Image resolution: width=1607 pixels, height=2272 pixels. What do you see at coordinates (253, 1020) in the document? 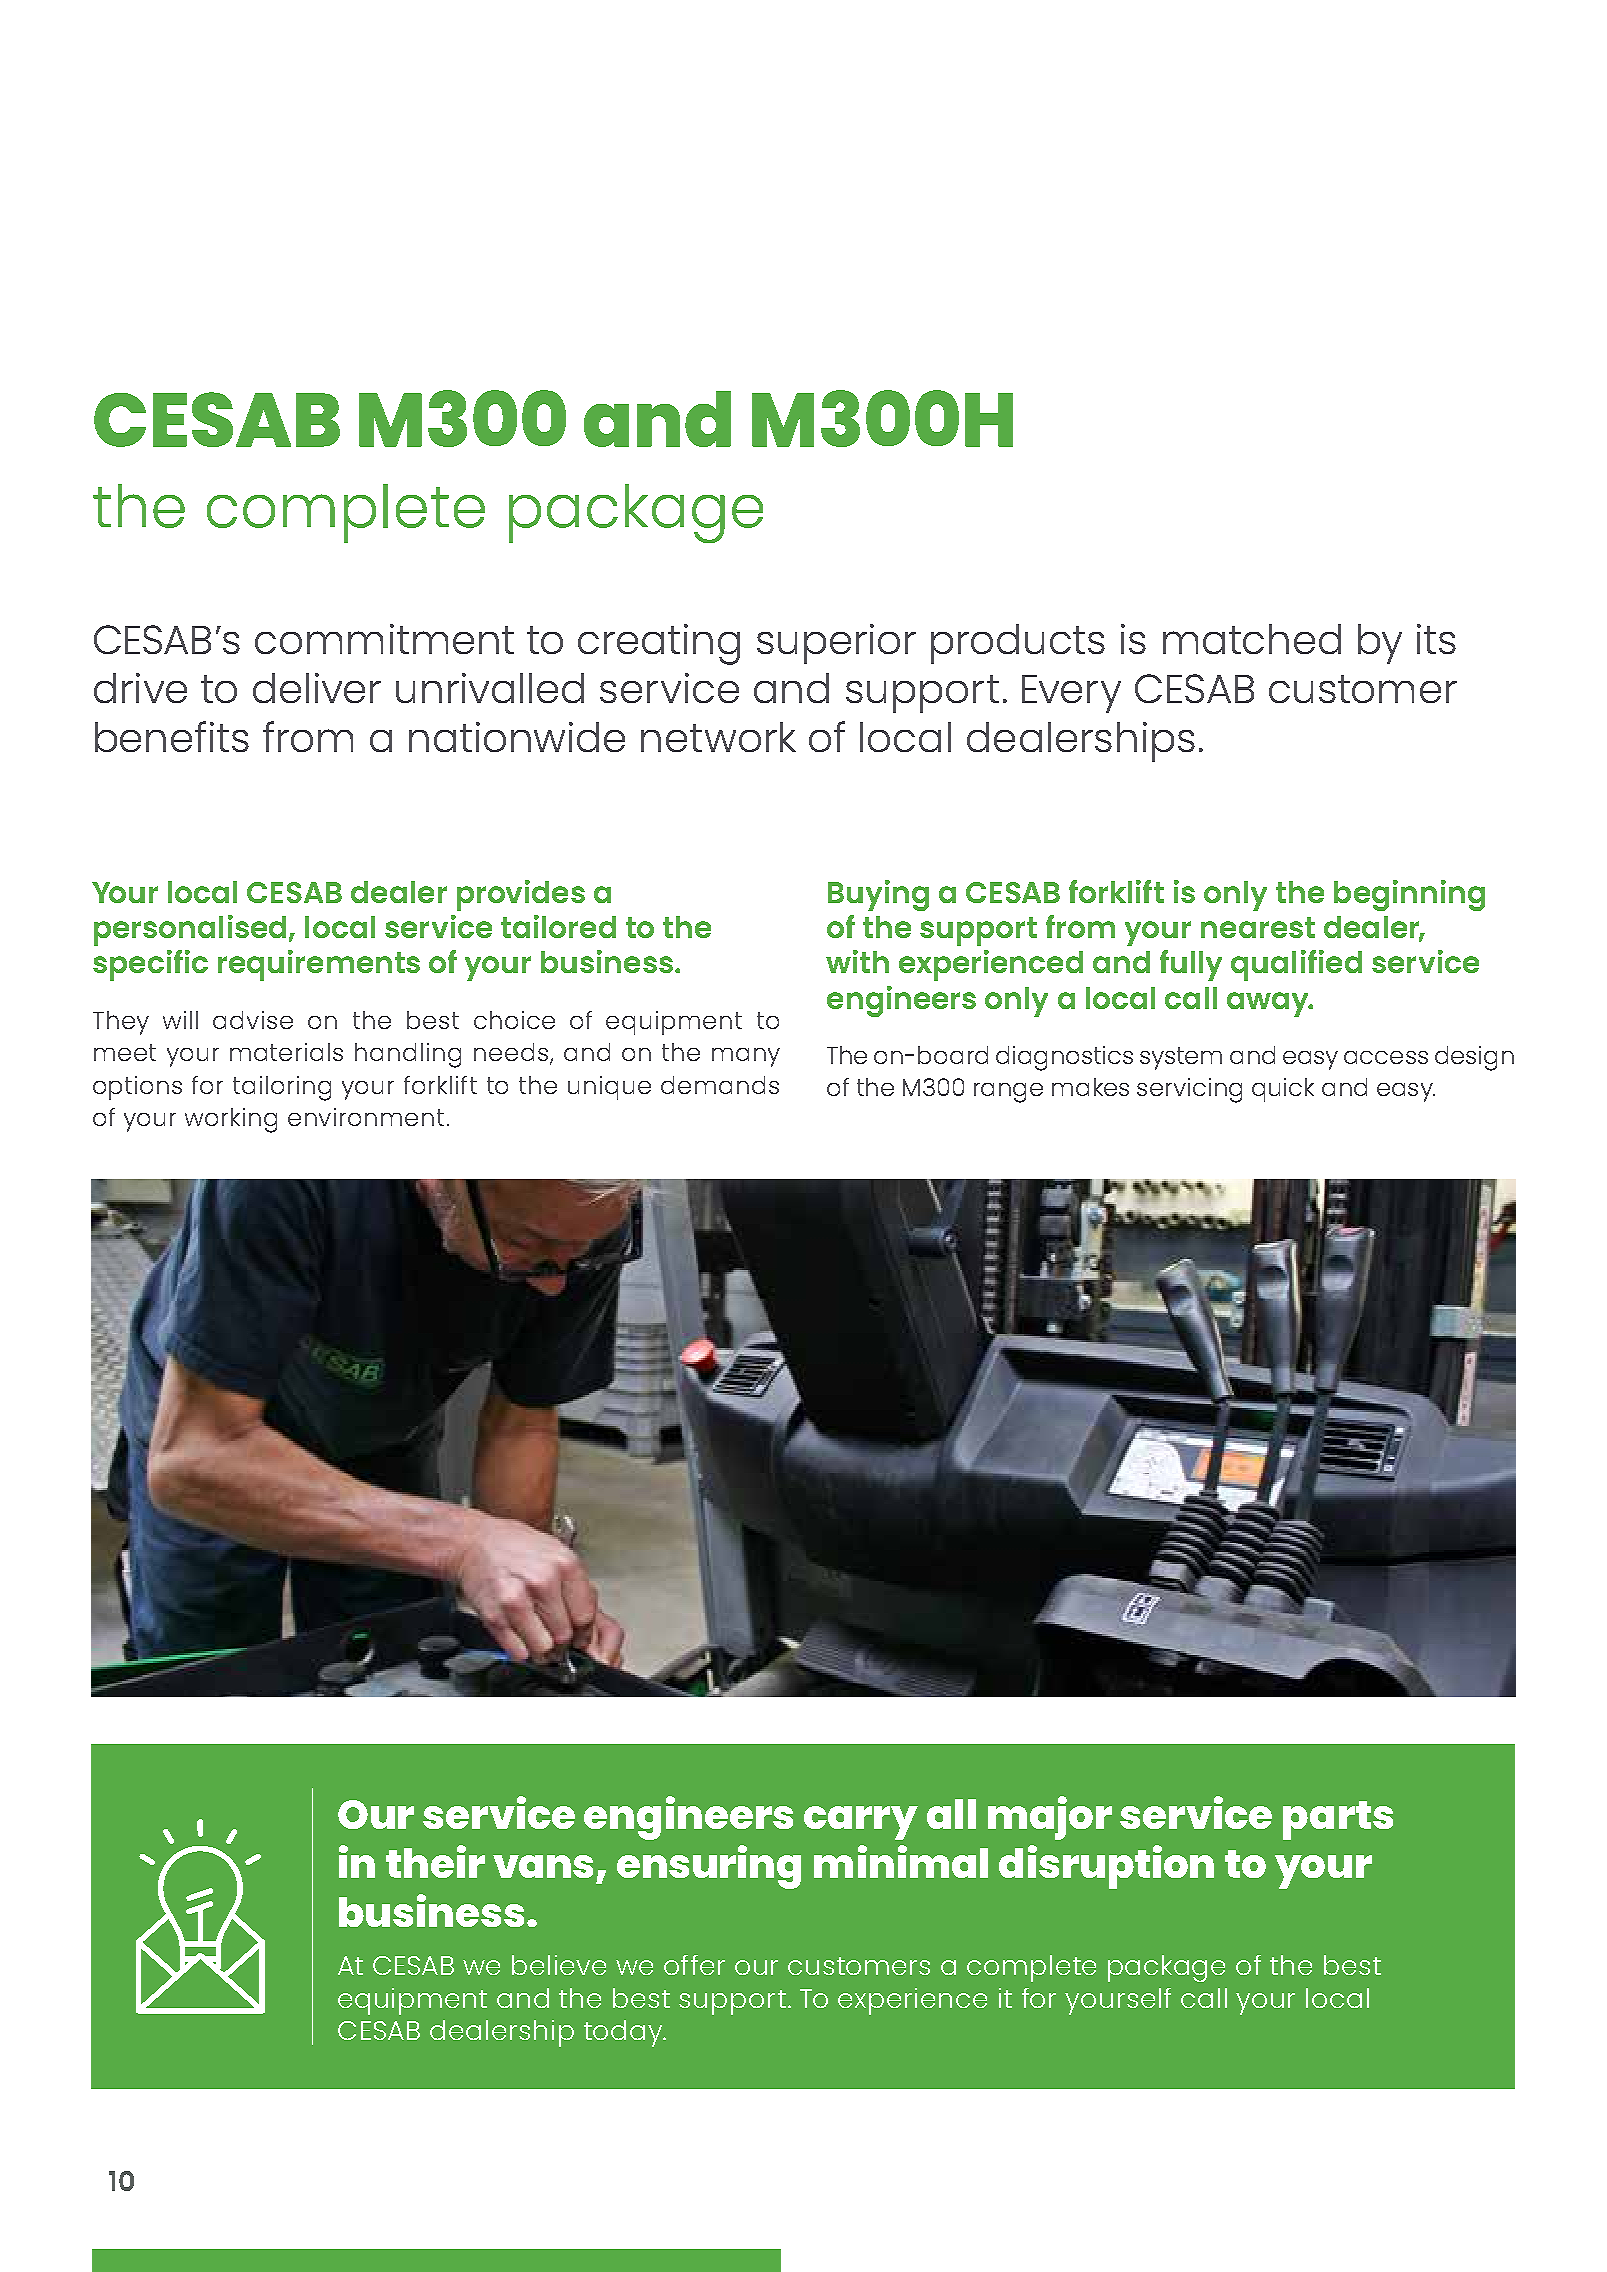
I see `advise` at bounding box center [253, 1020].
